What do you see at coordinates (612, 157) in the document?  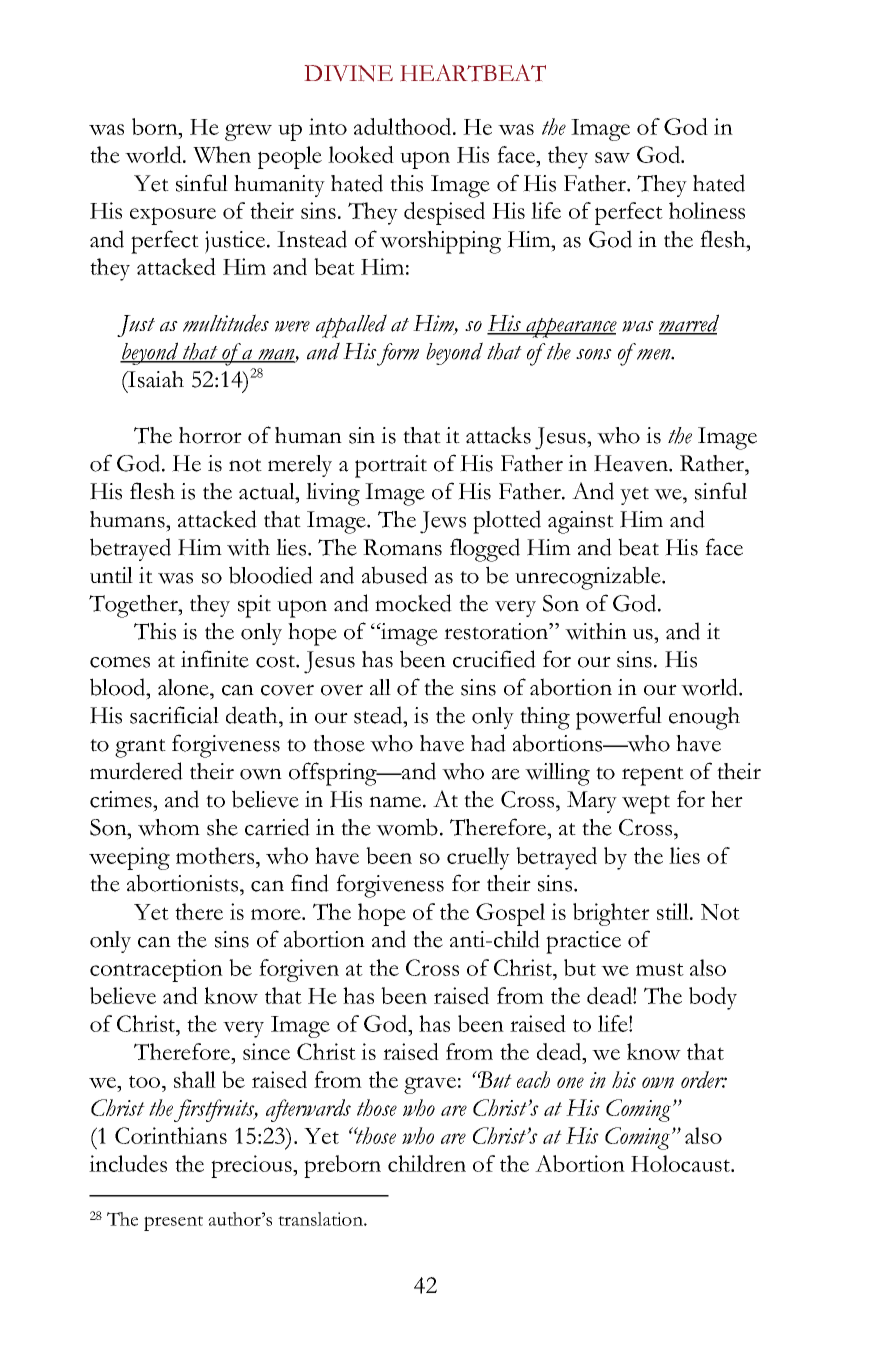 I see `saw` at bounding box center [612, 157].
